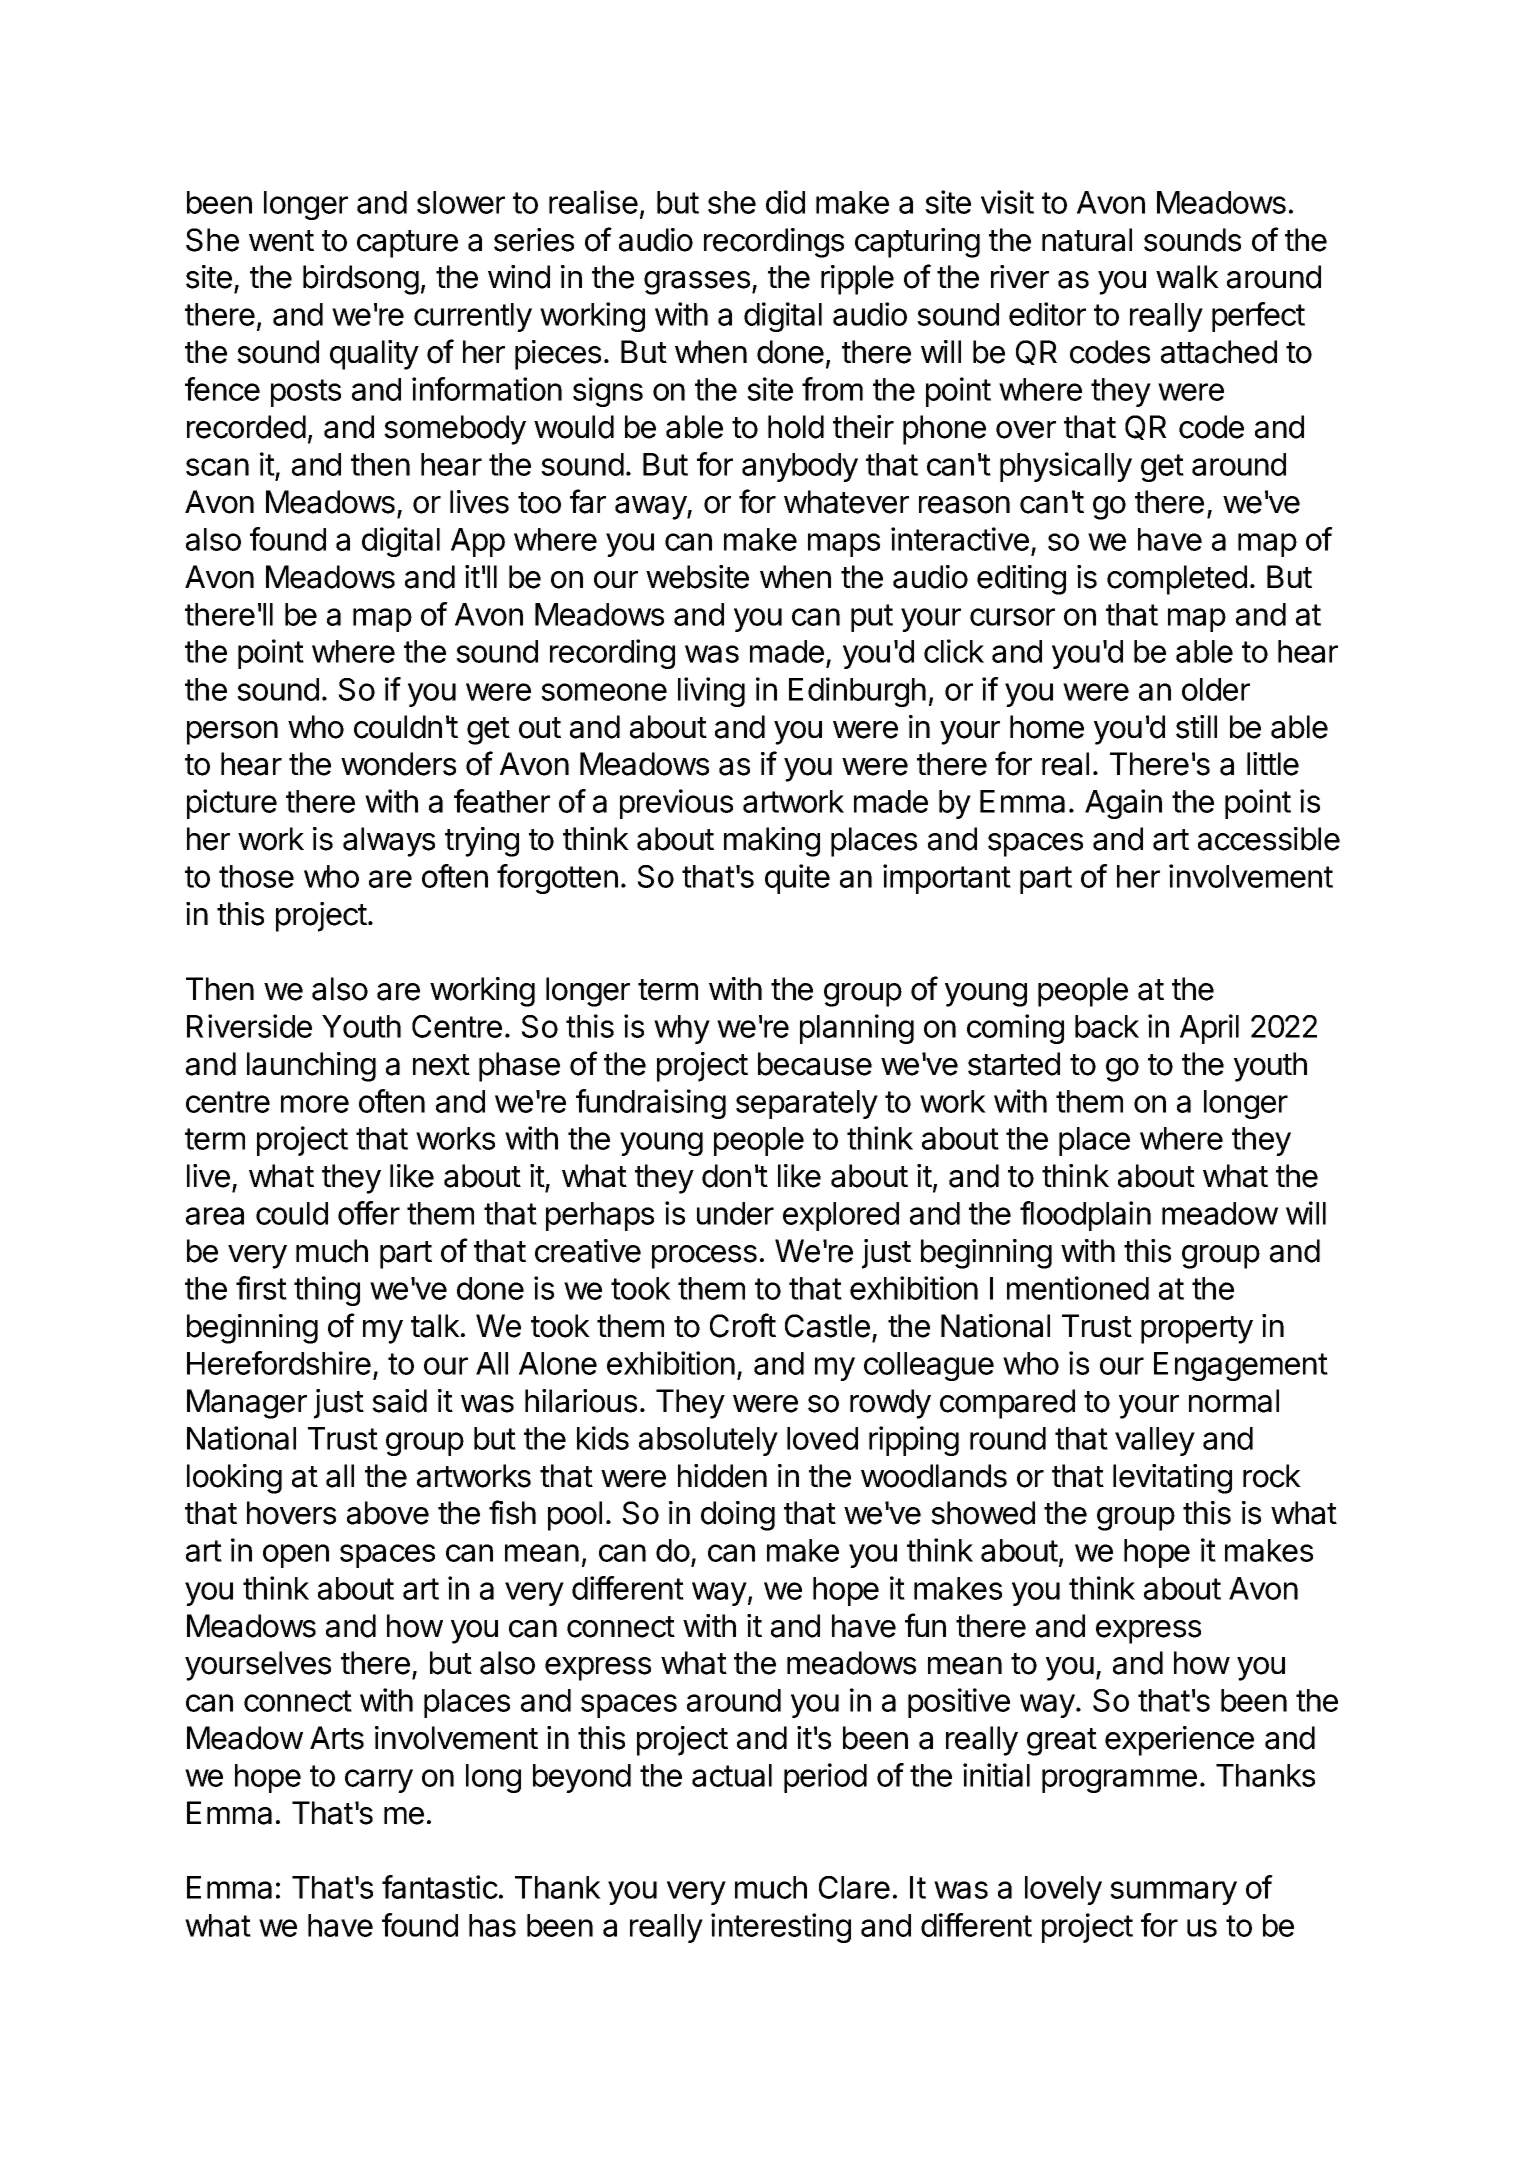  Describe the element at coordinates (781, 1928) in the image. I see `interesting` at that location.
